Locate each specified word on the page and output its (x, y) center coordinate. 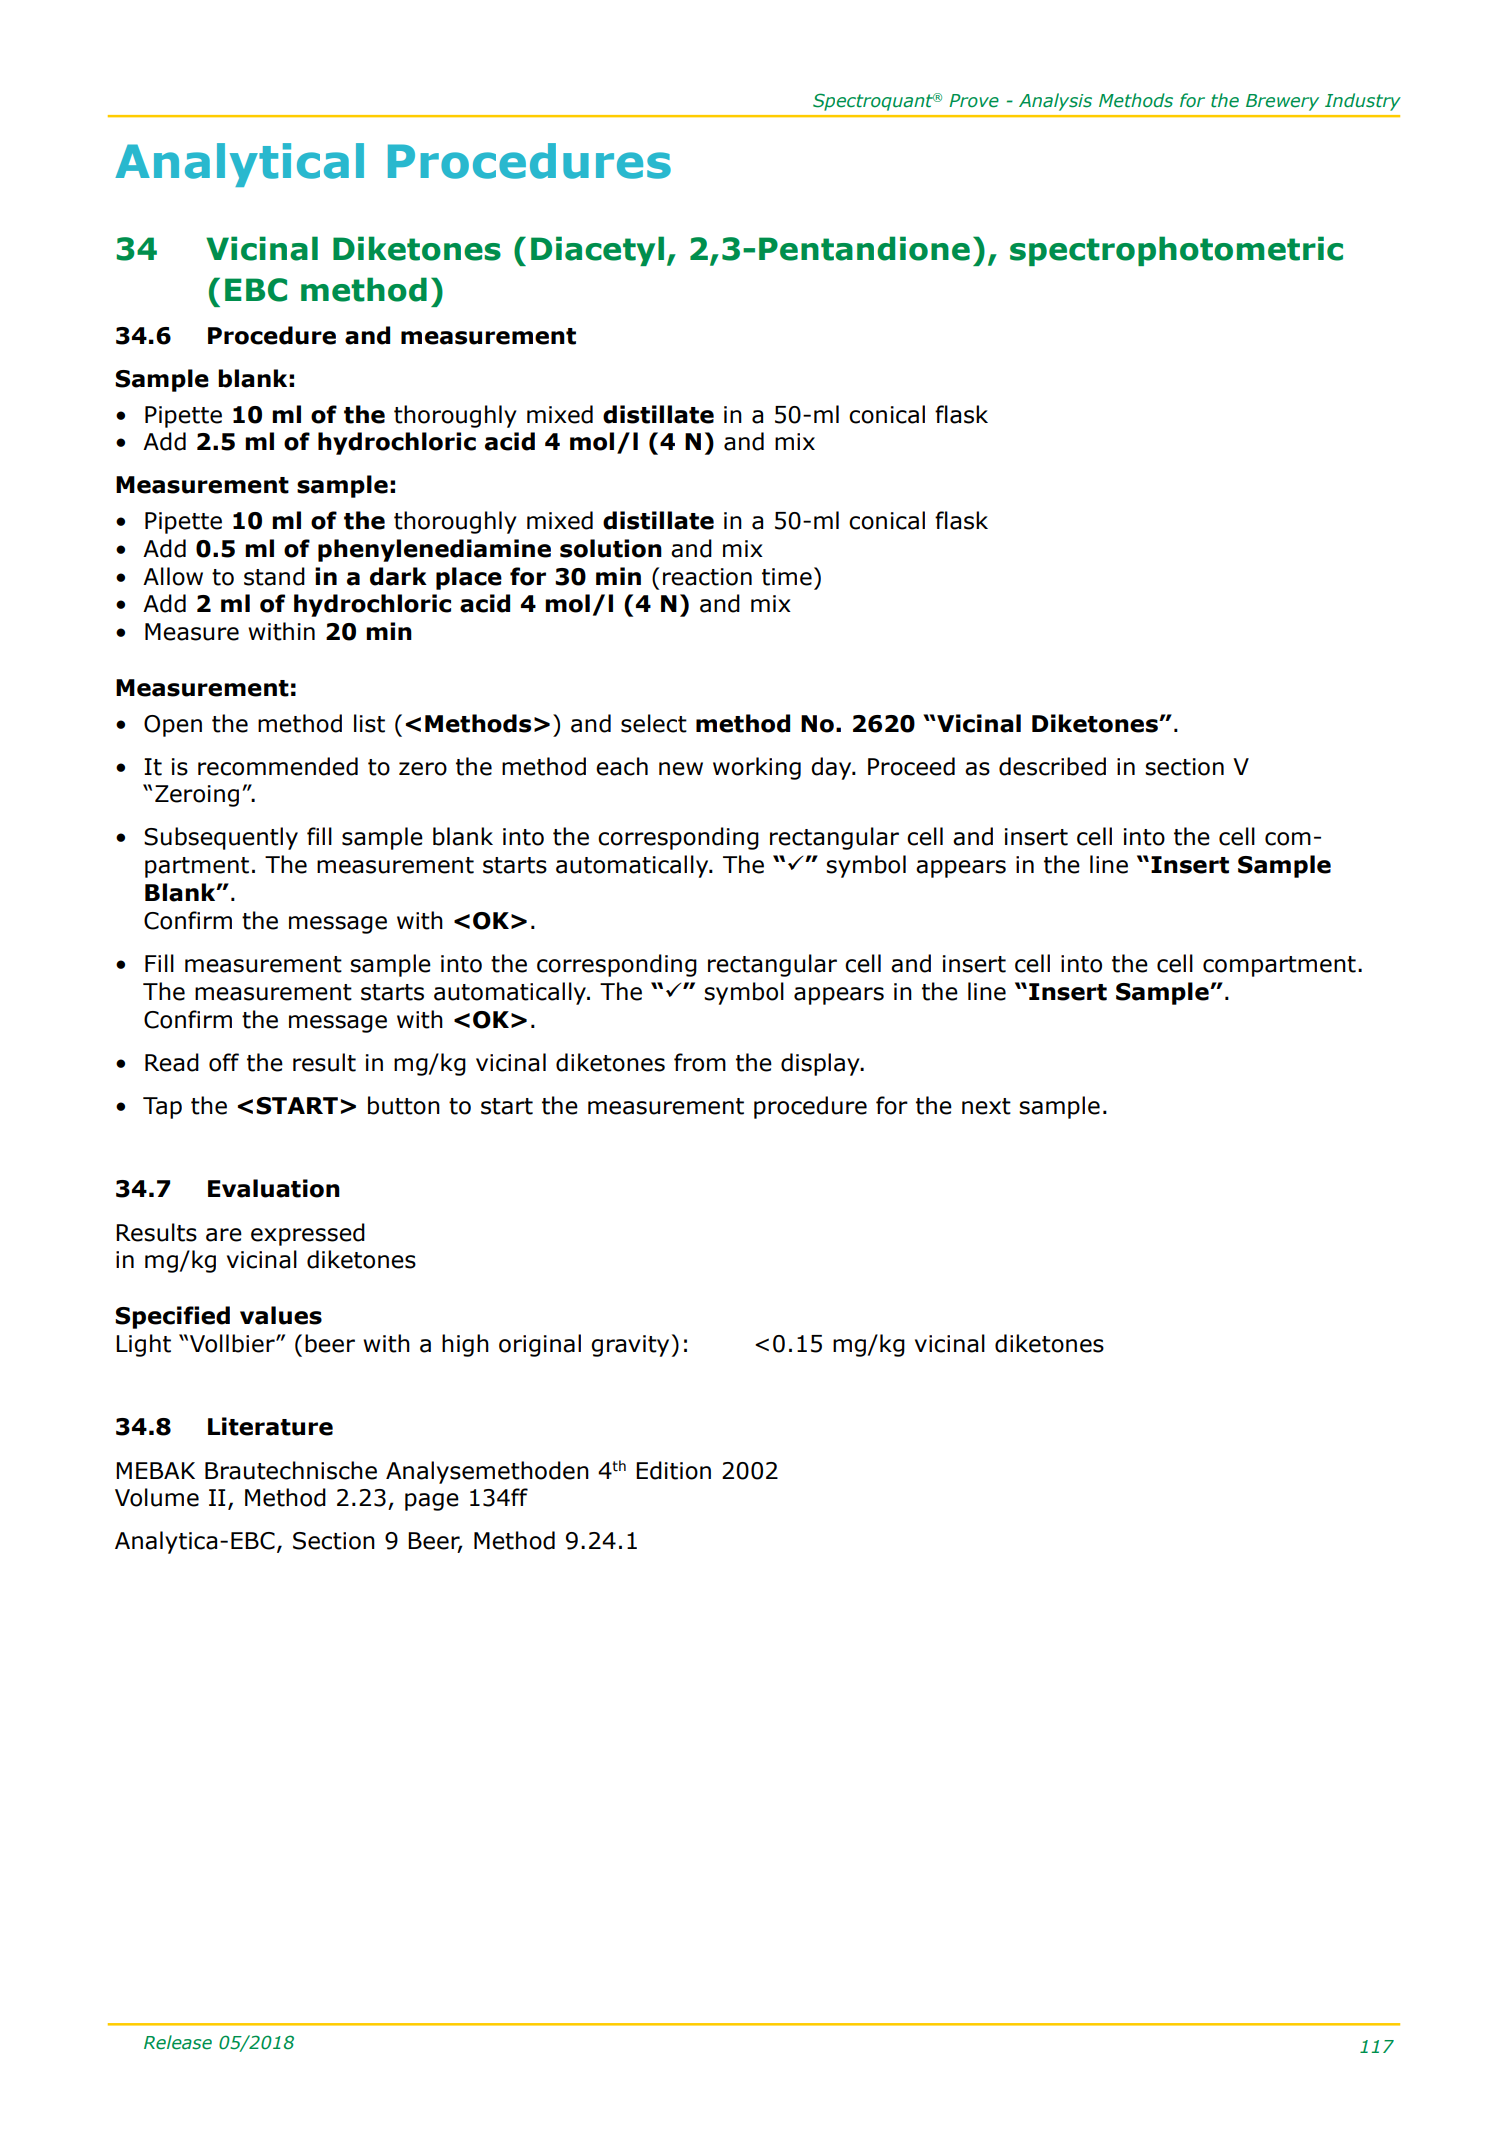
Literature (270, 1426)
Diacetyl (597, 251)
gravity (630, 1346)
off (224, 1062)
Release (178, 2042)
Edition (673, 1470)
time (787, 577)
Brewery (1282, 102)
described (1052, 766)
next (986, 1106)
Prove (974, 101)
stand (274, 576)
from (700, 1062)
